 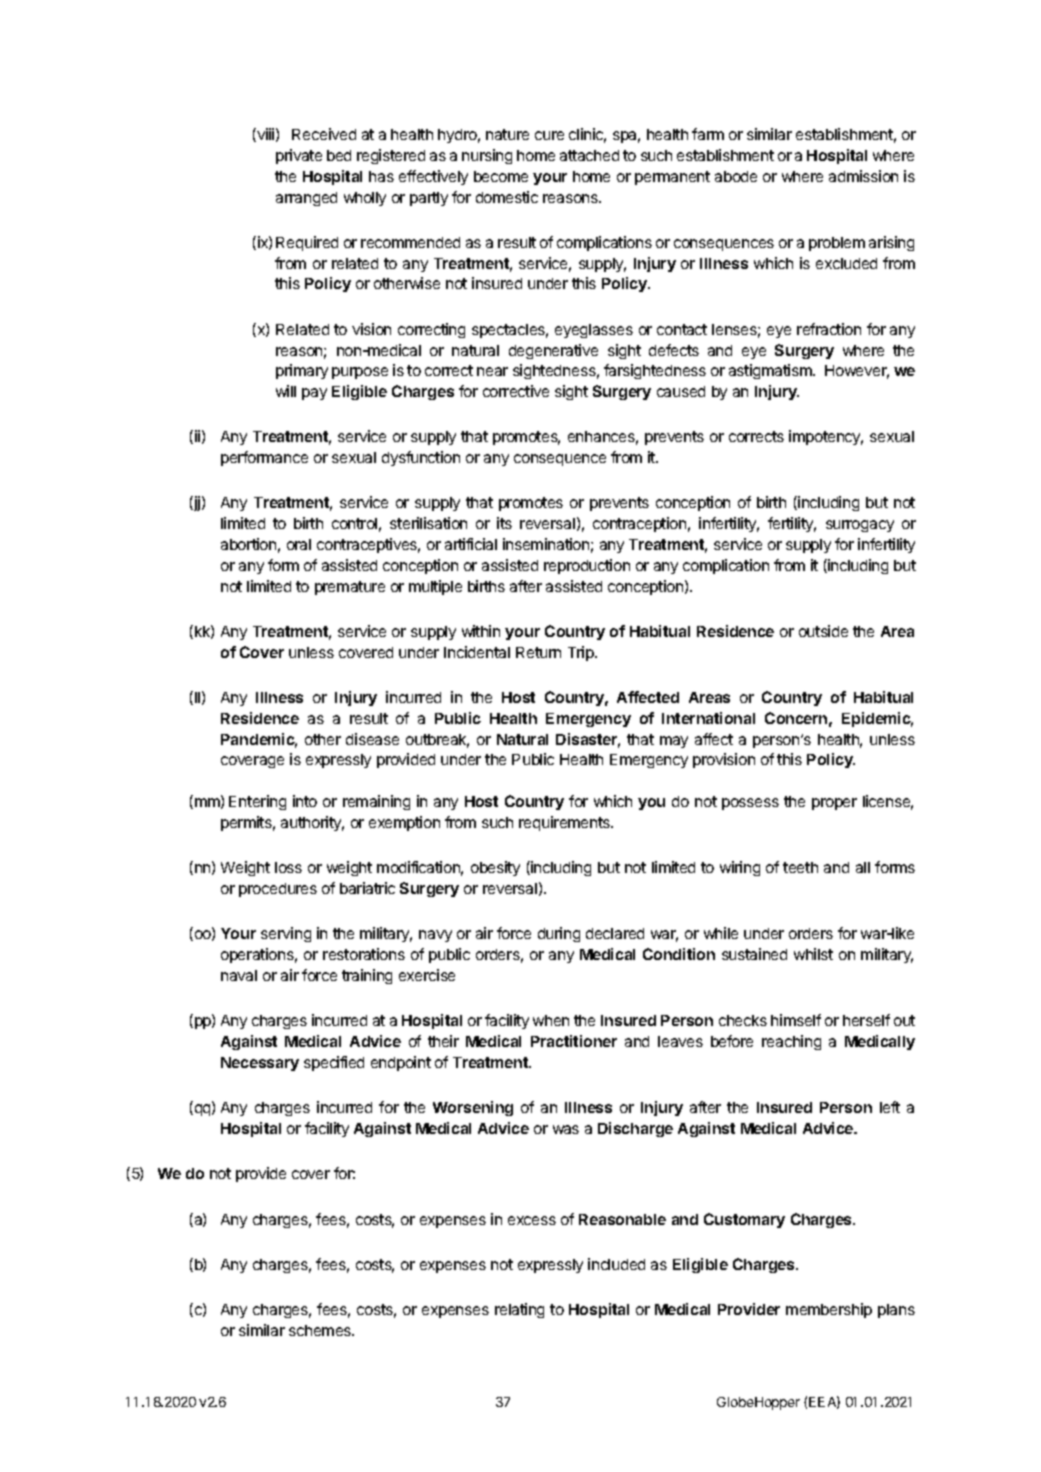 I want to click on membership, so click(x=829, y=1310).
